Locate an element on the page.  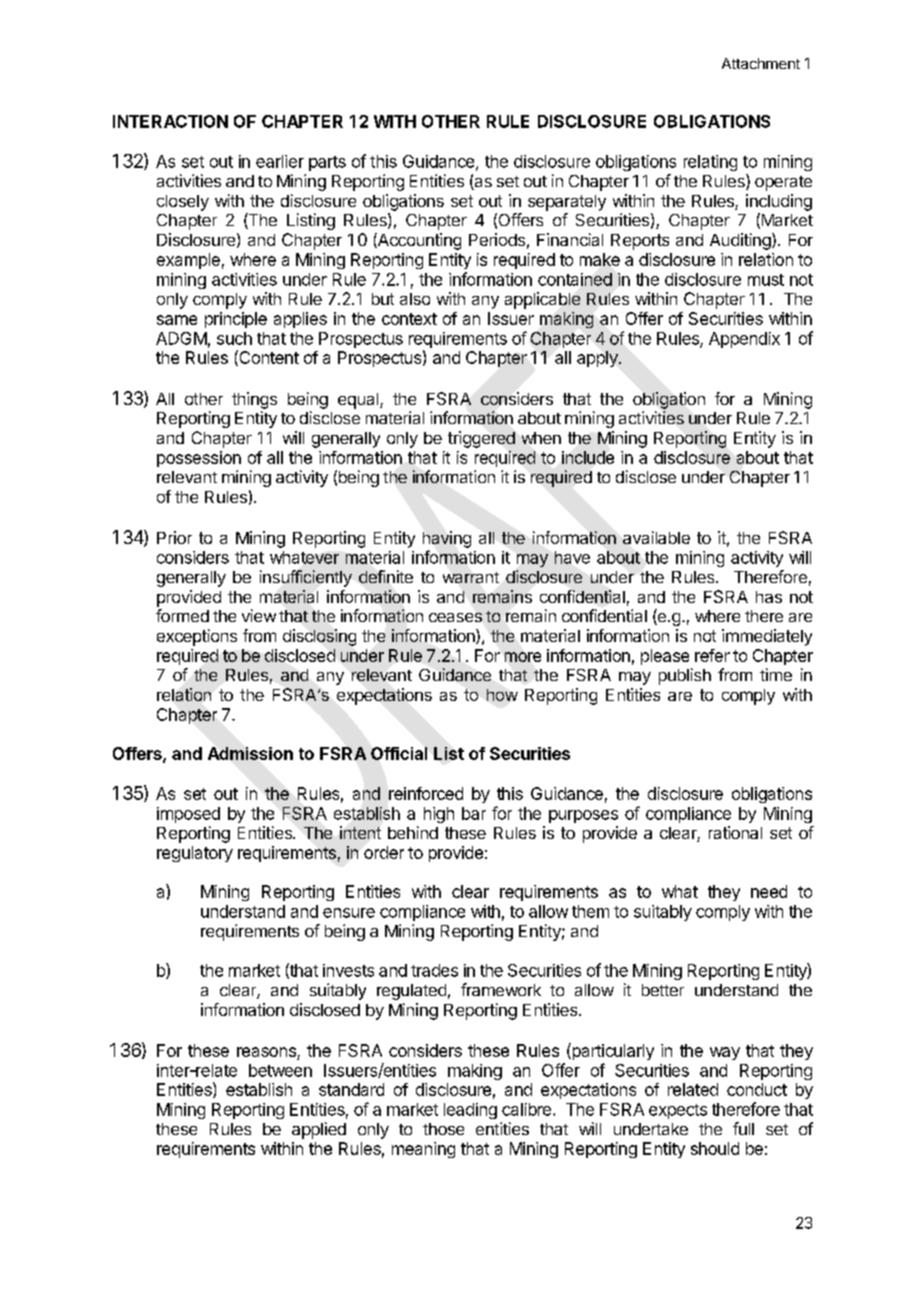
bar is located at coordinates (474, 813).
